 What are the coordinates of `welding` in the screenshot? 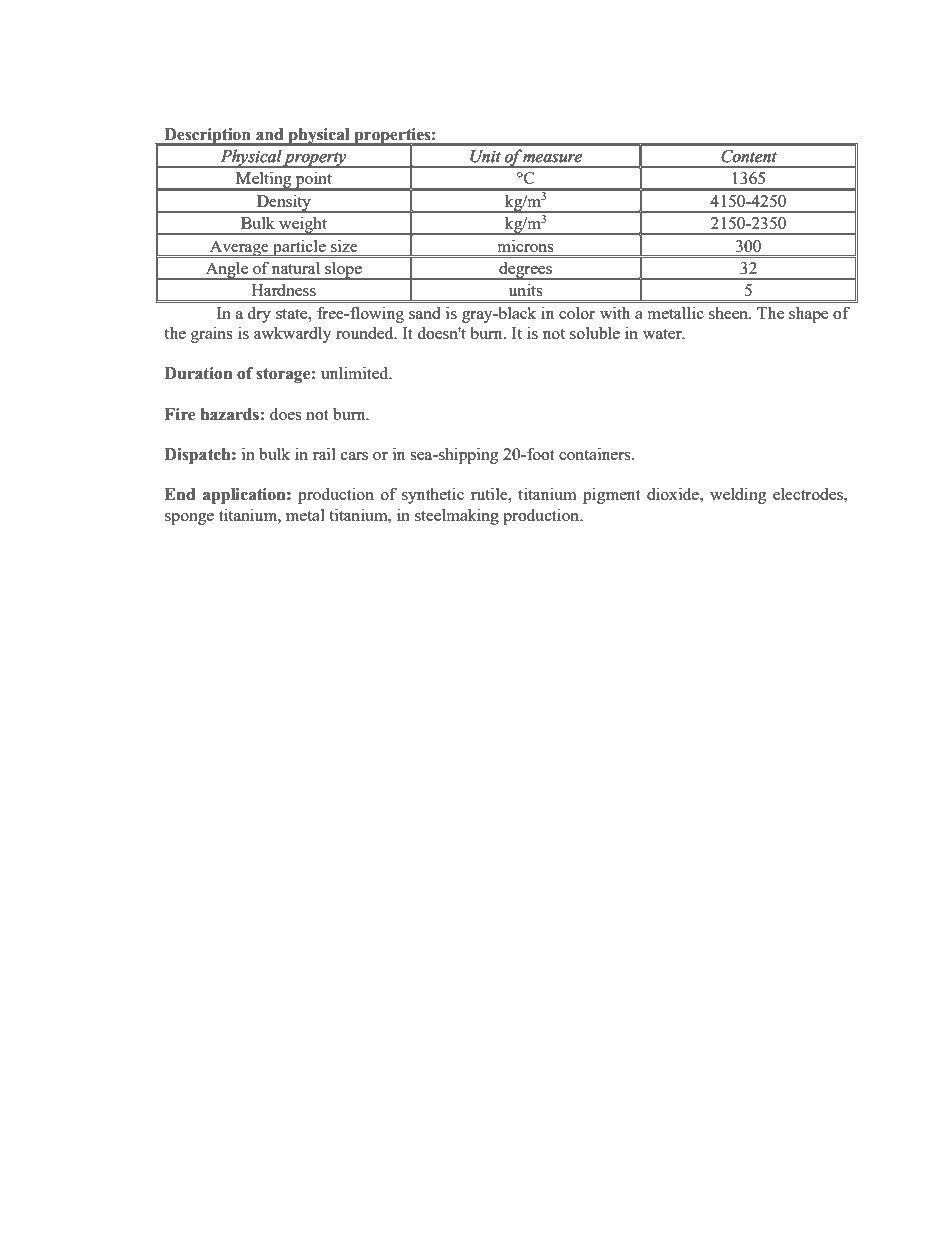 It's located at (738, 495).
